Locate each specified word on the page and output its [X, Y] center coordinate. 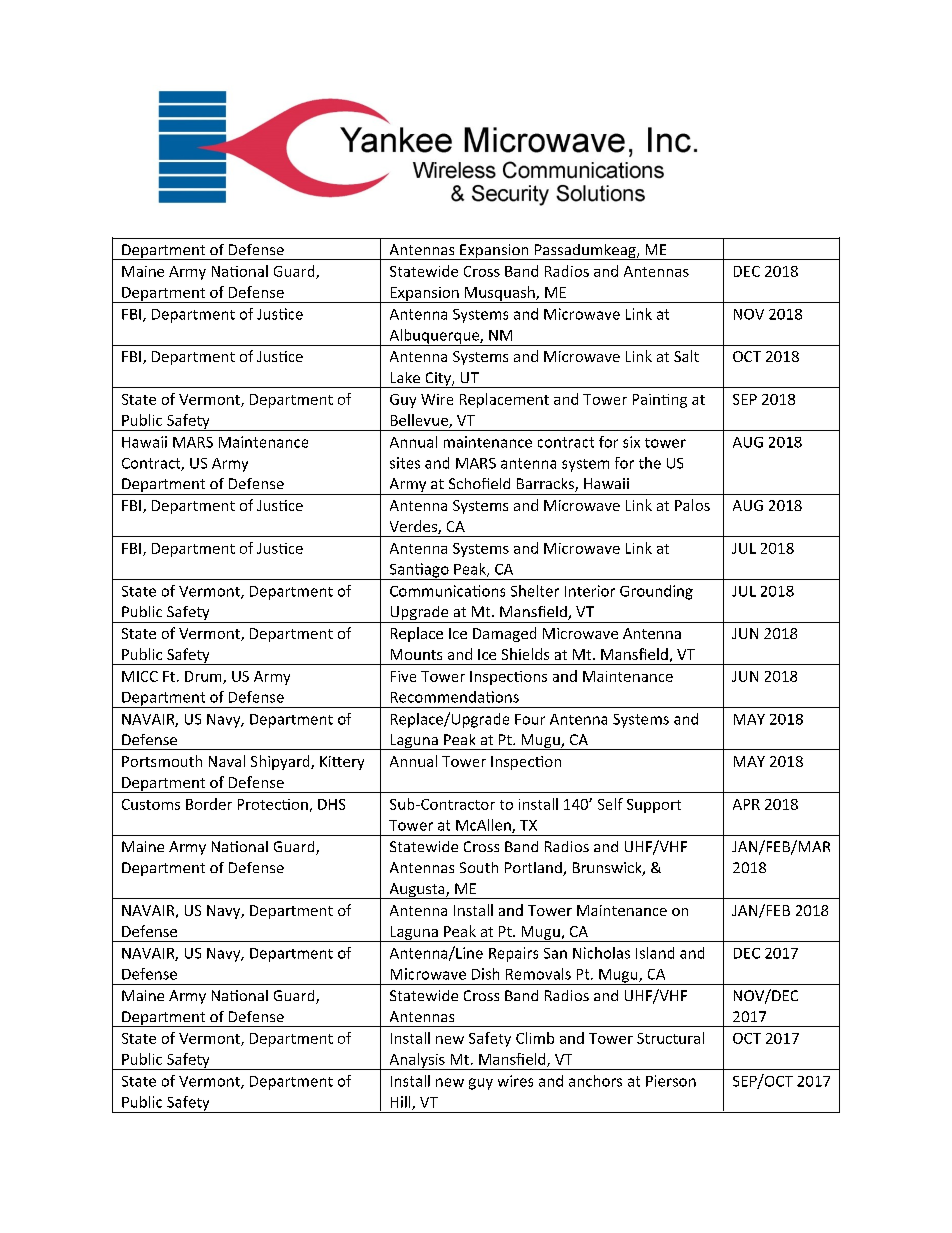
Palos [692, 505]
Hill [402, 1103]
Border [209, 804]
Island [655, 953]
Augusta [417, 891]
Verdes [414, 527]
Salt [686, 356]
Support [654, 806]
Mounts [416, 654]
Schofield [479, 483]
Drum [204, 677]
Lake [405, 377]
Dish [485, 974]
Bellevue [420, 421]
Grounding [656, 592]
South [479, 867]
